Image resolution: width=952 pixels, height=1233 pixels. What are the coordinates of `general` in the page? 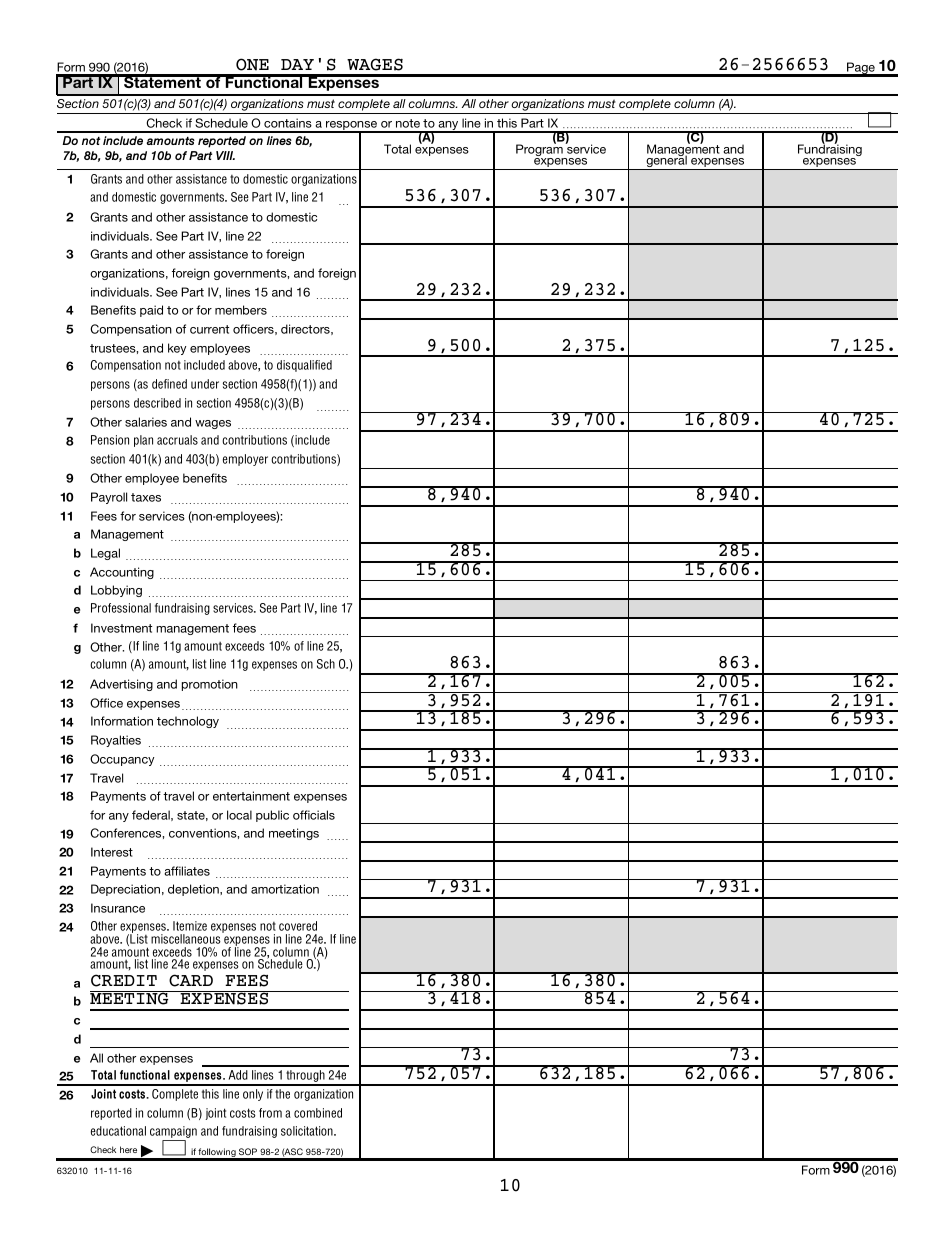 It's located at (666, 162).
